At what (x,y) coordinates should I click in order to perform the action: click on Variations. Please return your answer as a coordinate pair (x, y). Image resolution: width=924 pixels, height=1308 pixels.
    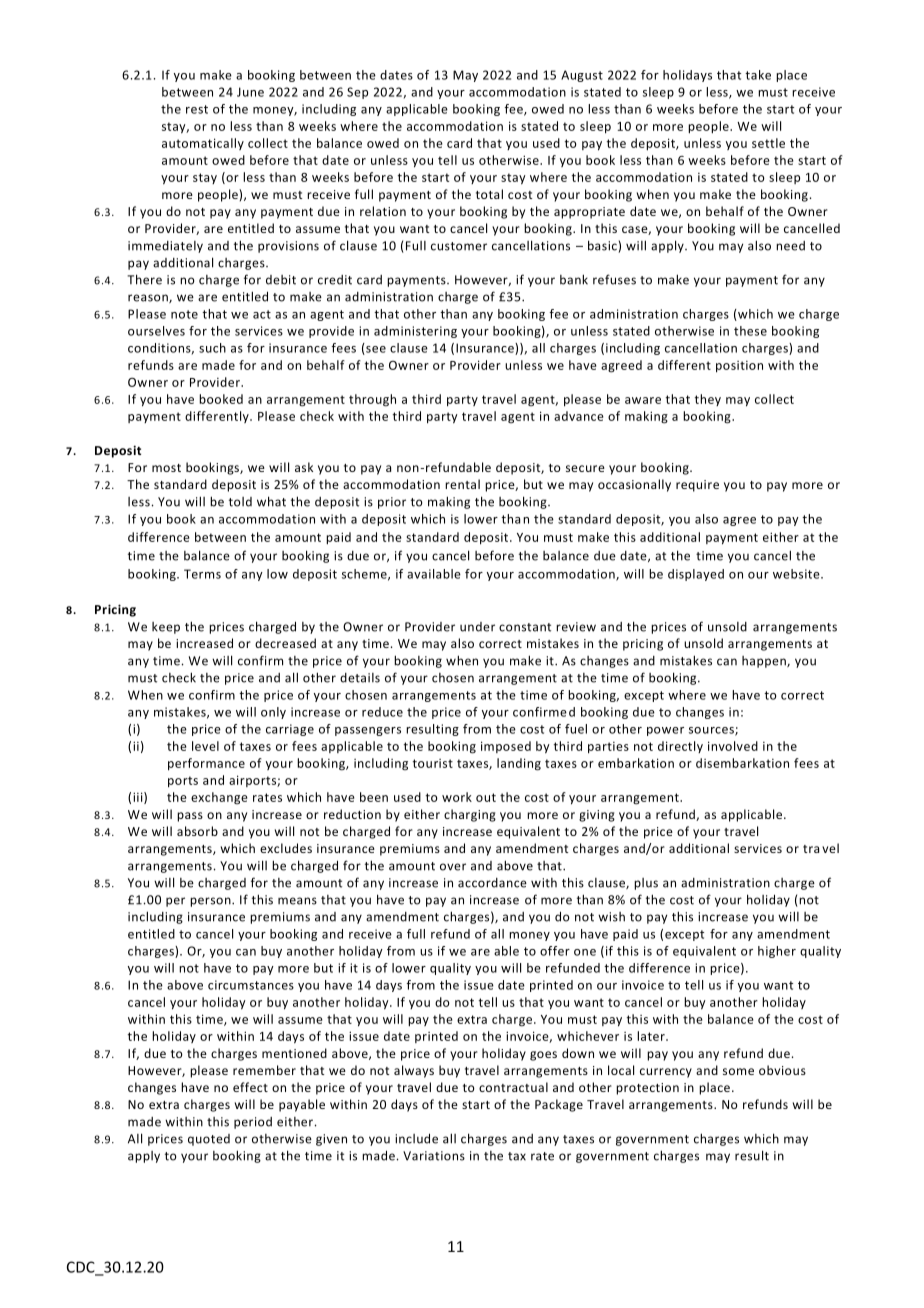
    Looking at the image, I should click on (434, 1156).
